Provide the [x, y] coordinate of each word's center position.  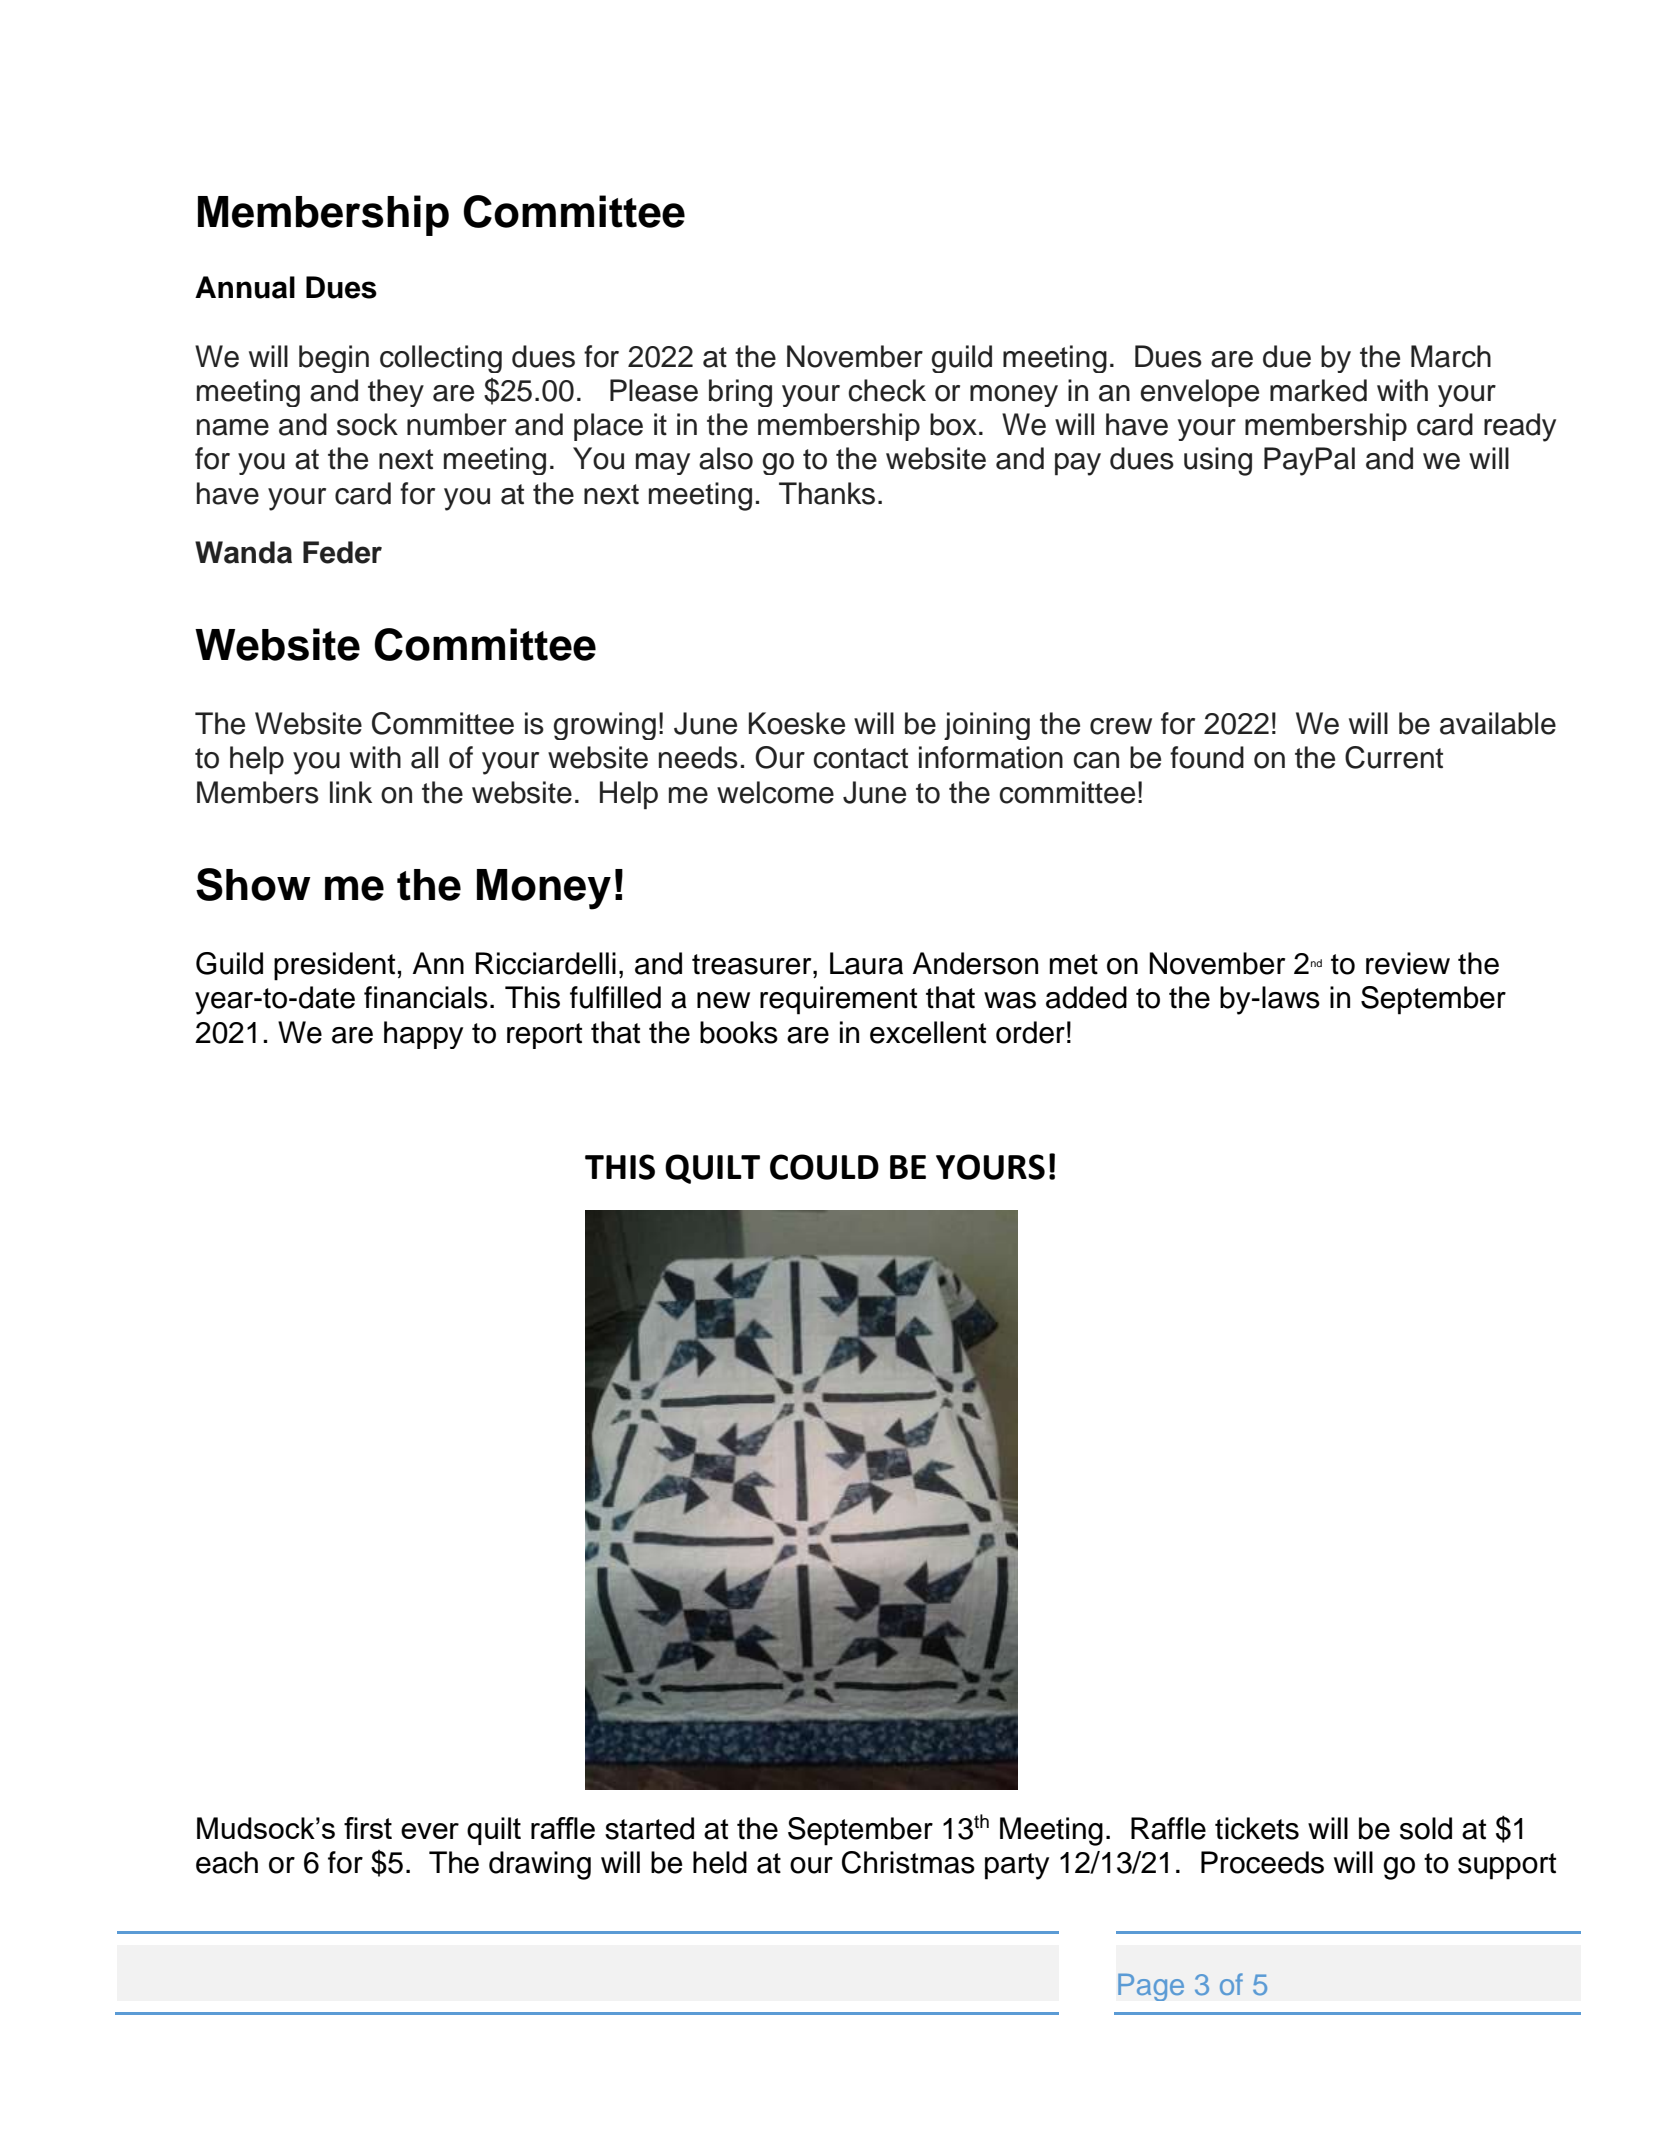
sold [1426, 1828]
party [1017, 1866]
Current [1394, 757]
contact [860, 758]
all [424, 757]
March [1451, 356]
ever [430, 1831]
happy [423, 1035]
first [368, 1828]
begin [334, 359]
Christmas [908, 1862]
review [1408, 963]
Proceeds [1262, 1862]
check [887, 390]
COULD [824, 1167]
